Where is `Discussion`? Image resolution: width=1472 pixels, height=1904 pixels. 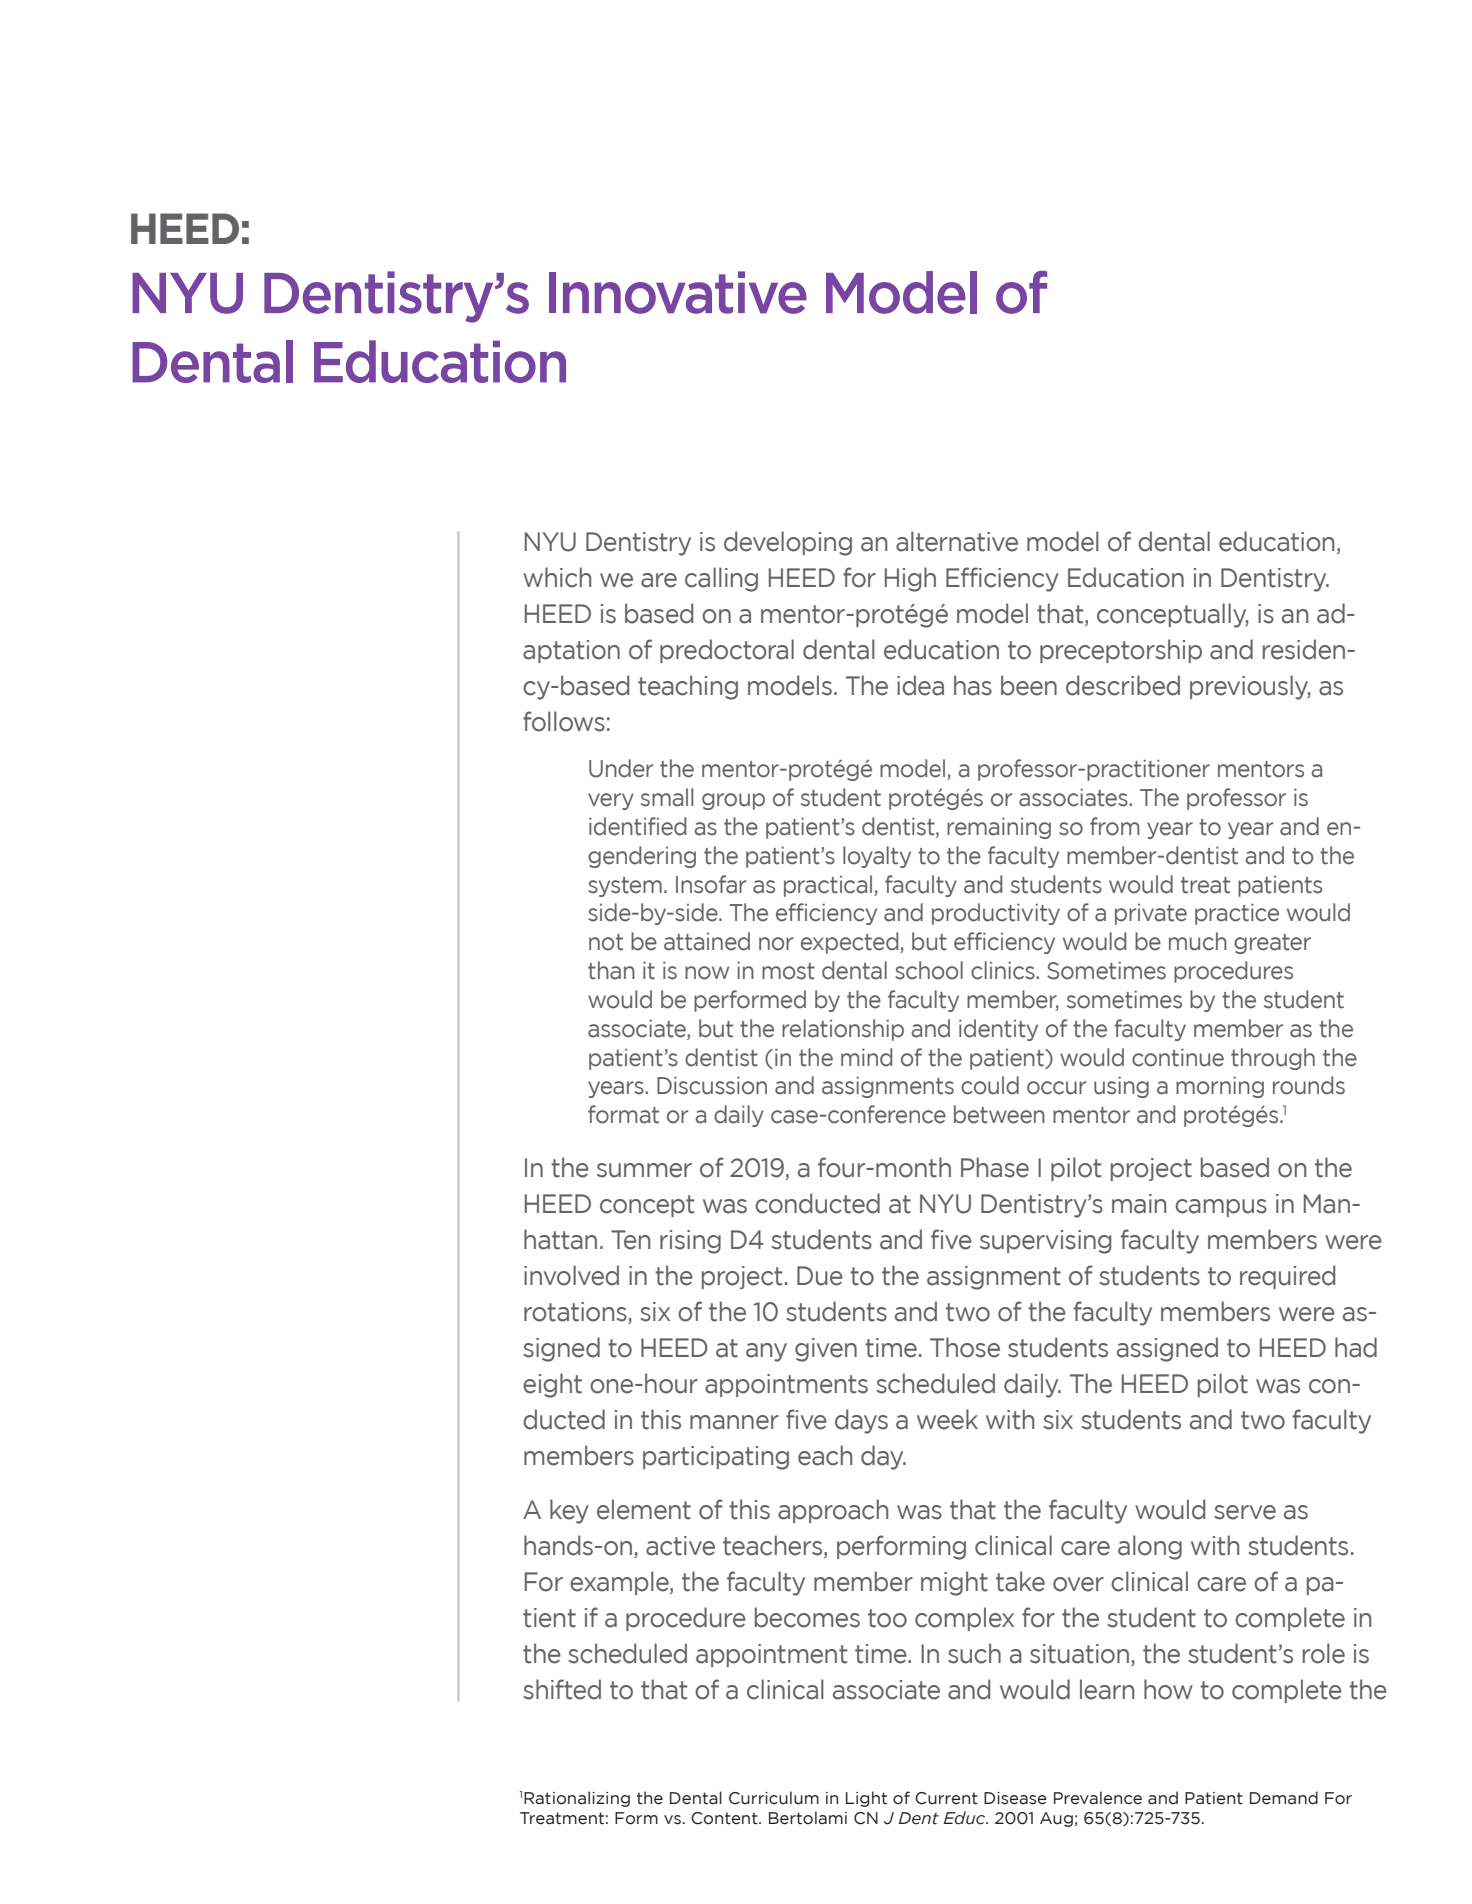
Discussion is located at coordinates (712, 1085).
